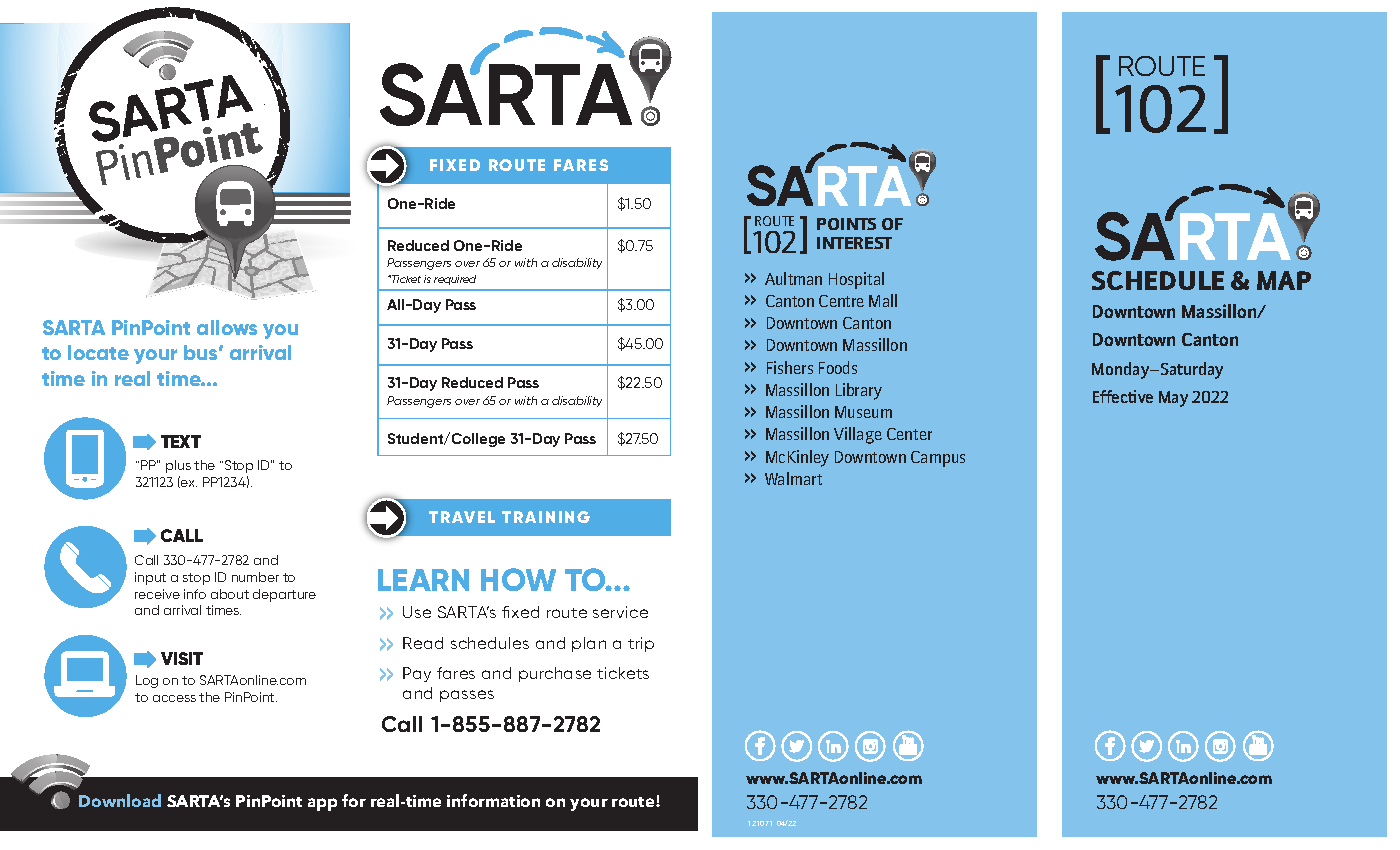 This document has width=1400, height=850. What do you see at coordinates (455, 280) in the document?
I see `required` at bounding box center [455, 280].
